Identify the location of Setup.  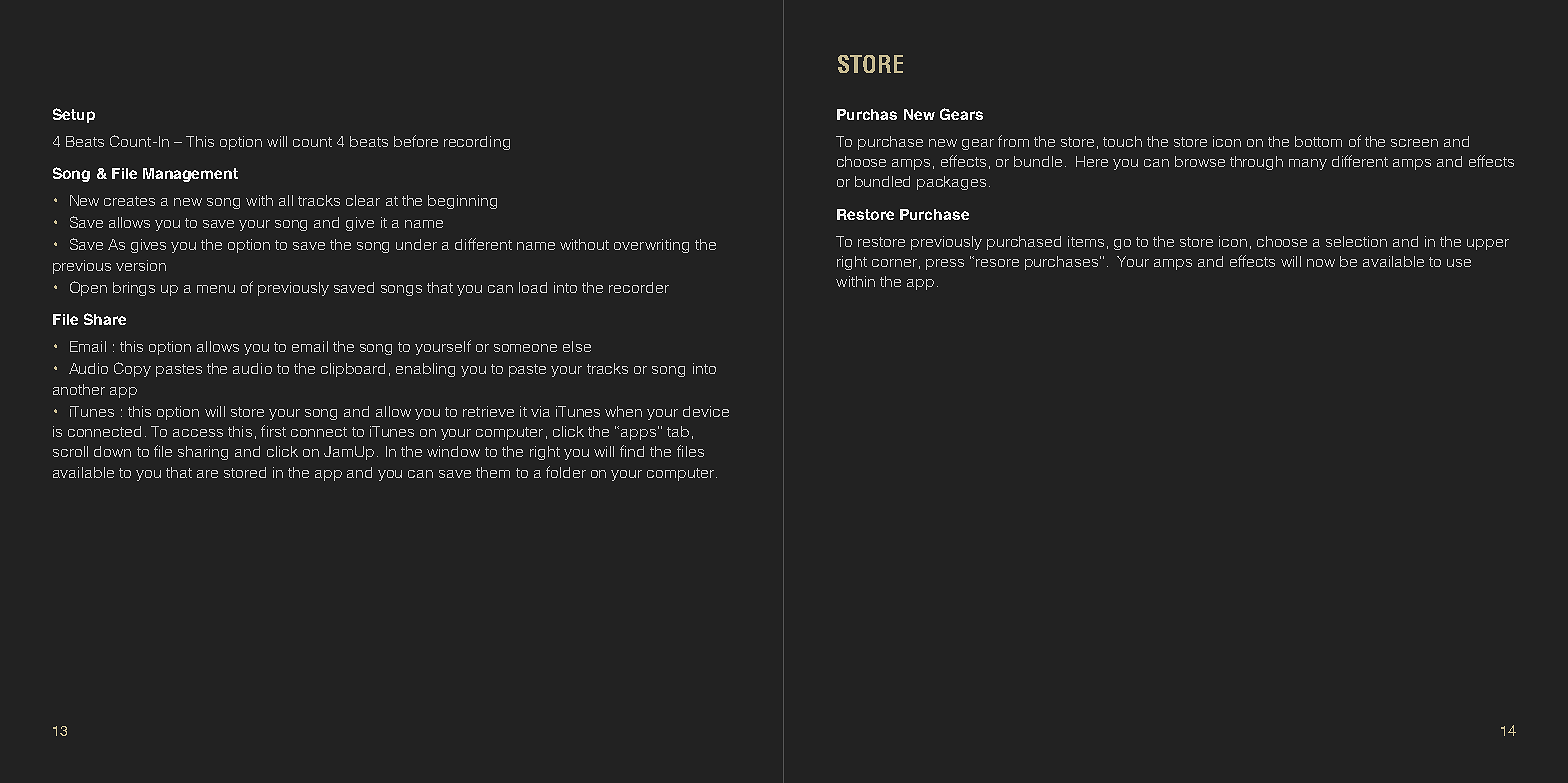
(74, 115).
